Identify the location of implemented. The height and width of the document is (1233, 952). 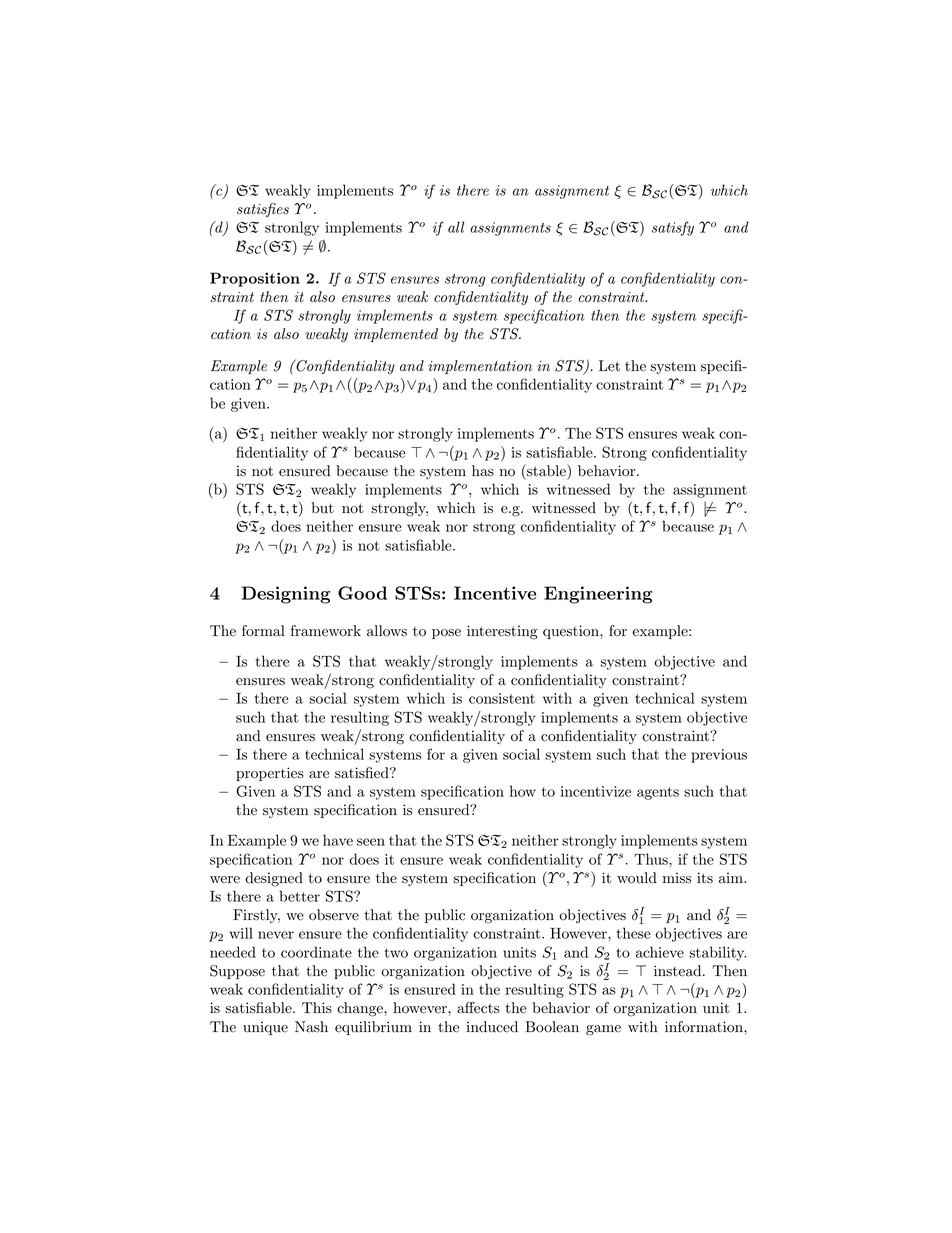
(396, 335).
